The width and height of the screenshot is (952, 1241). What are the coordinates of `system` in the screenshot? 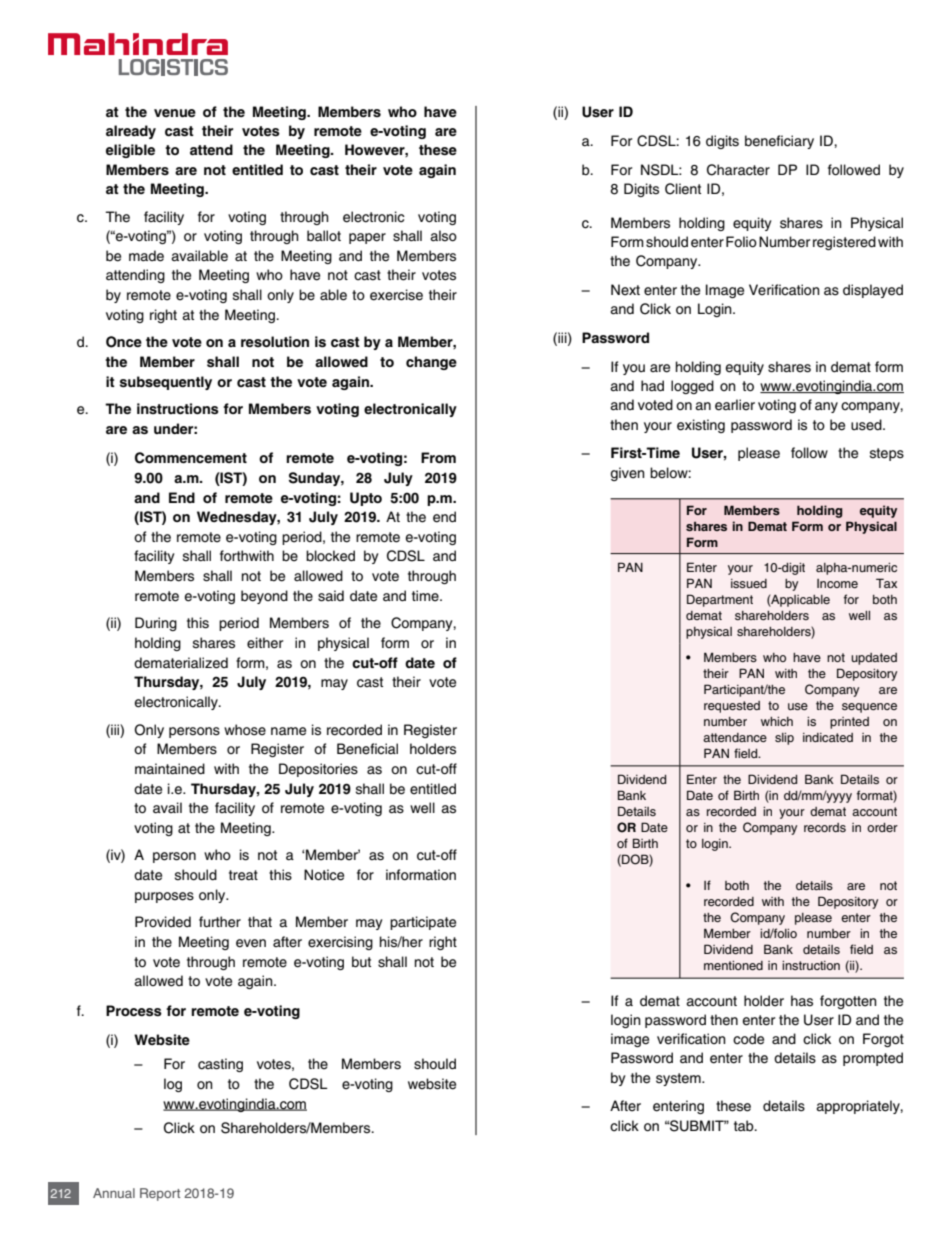 It's located at (679, 1079).
